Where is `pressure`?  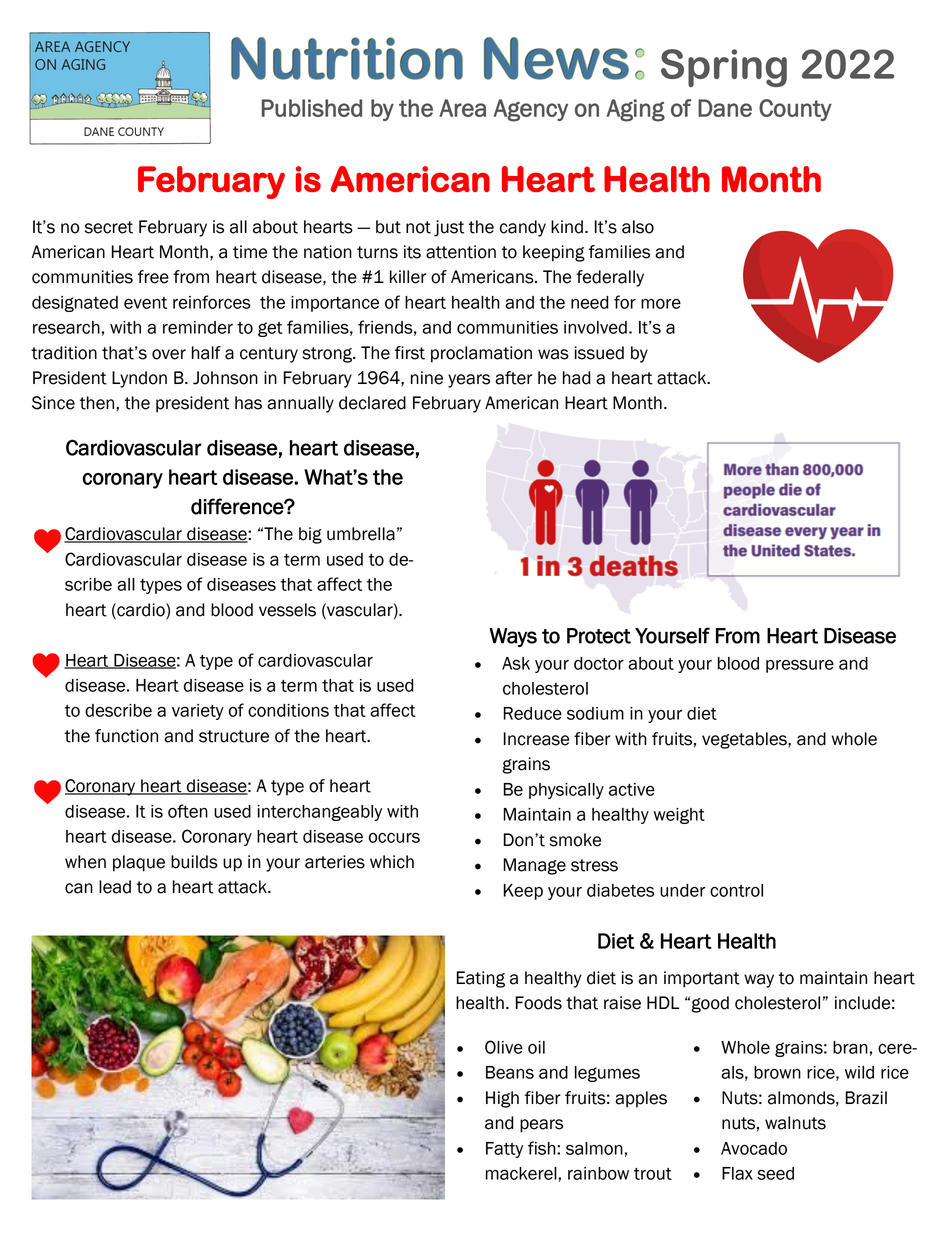
pressure is located at coordinates (800, 666).
